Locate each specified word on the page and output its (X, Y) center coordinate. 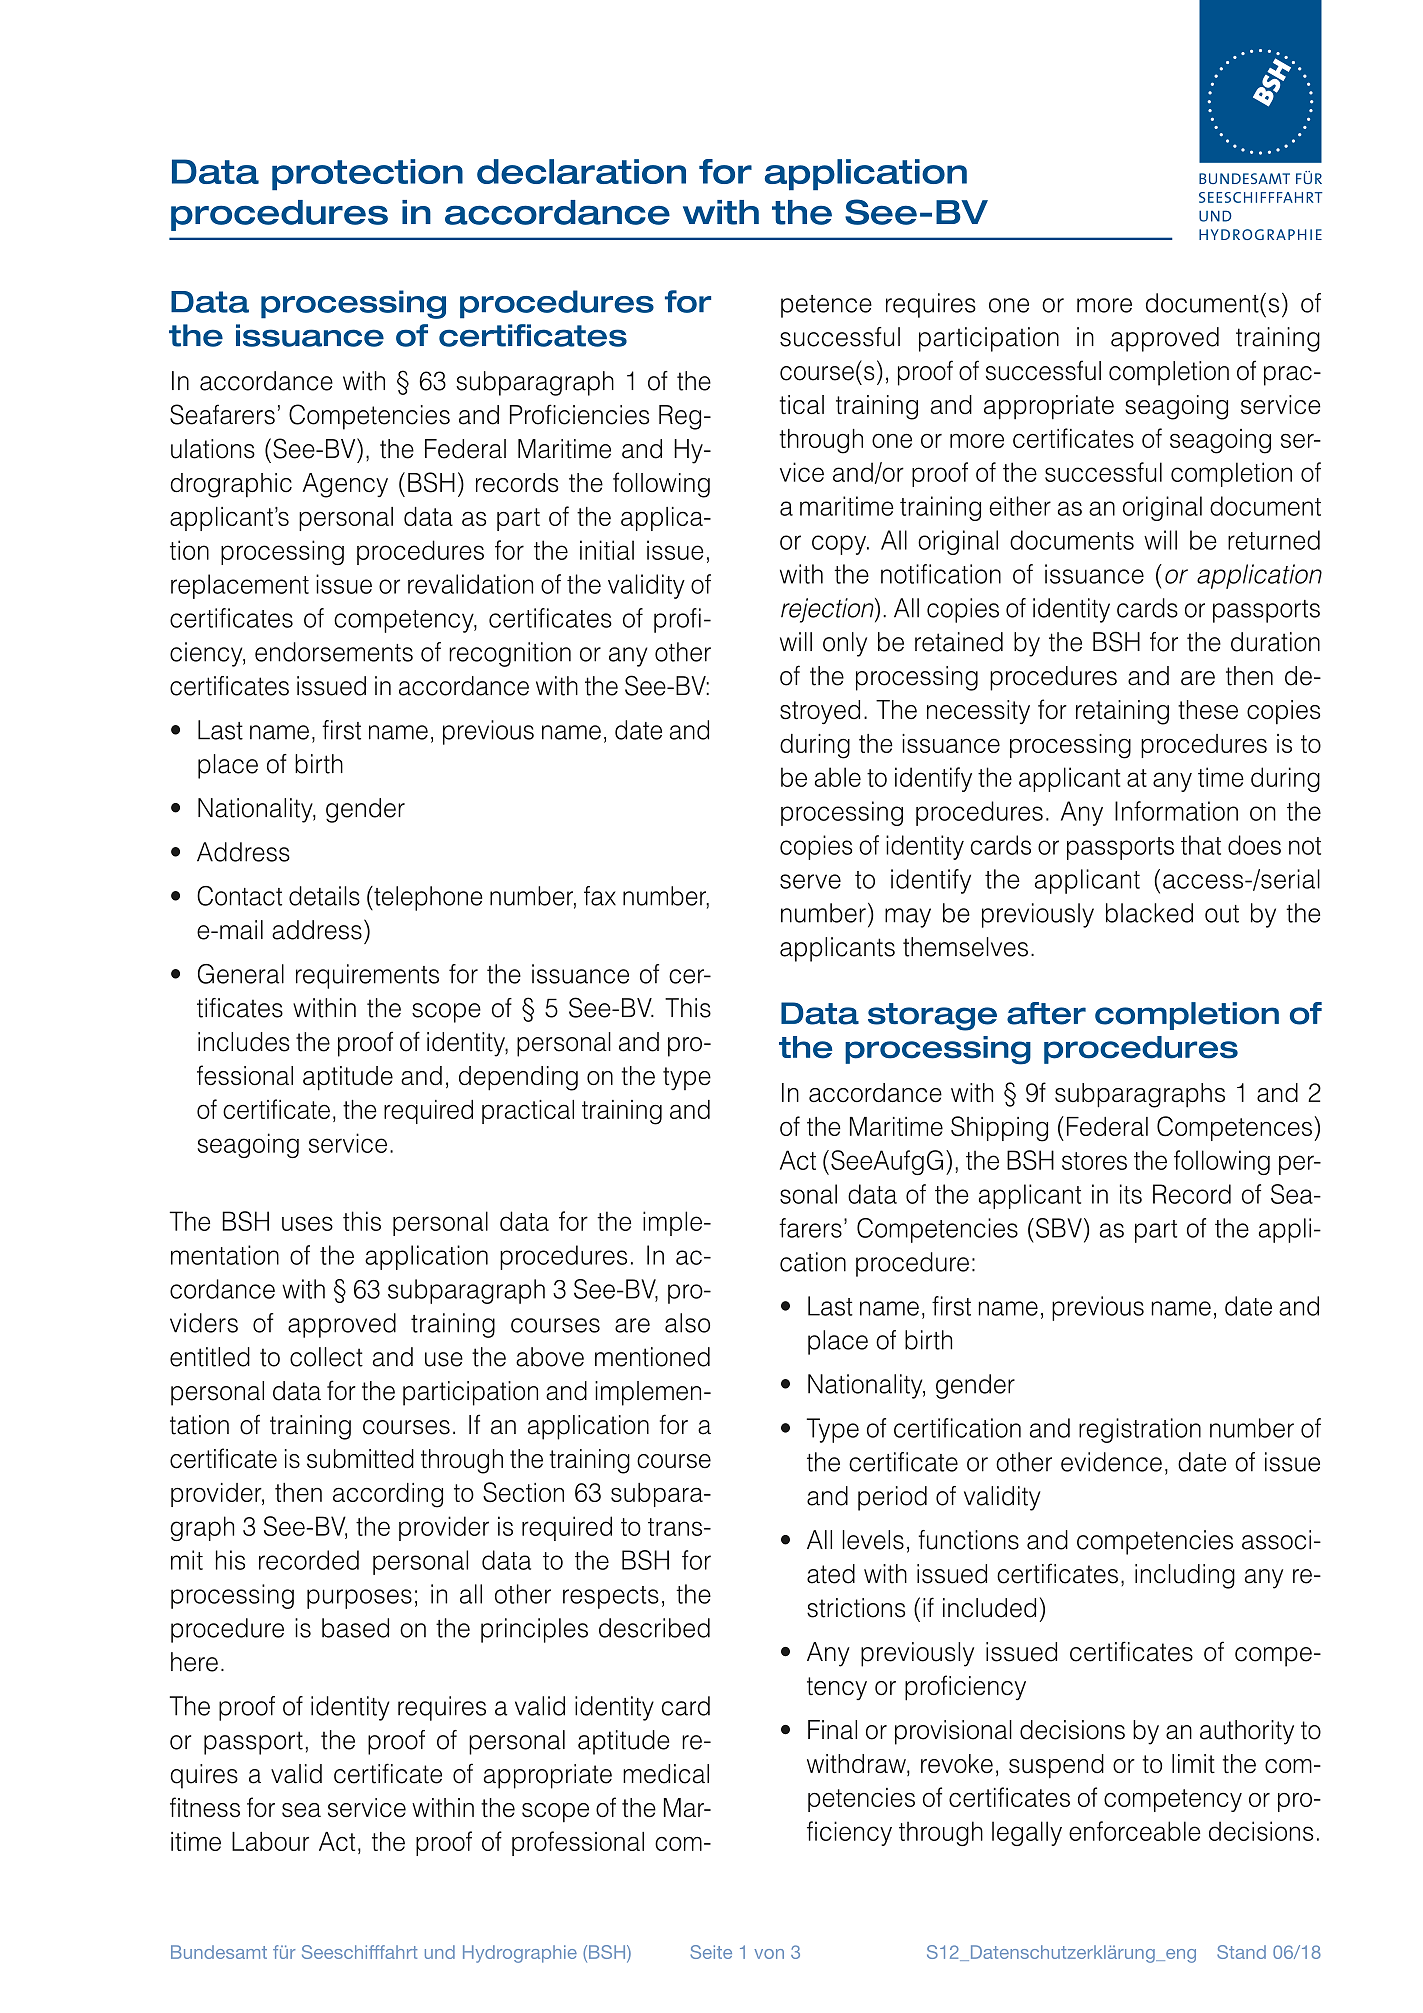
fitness (205, 1807)
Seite (711, 1952)
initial (607, 550)
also (687, 1323)
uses (307, 1223)
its (1131, 1194)
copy (840, 545)
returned (1274, 540)
